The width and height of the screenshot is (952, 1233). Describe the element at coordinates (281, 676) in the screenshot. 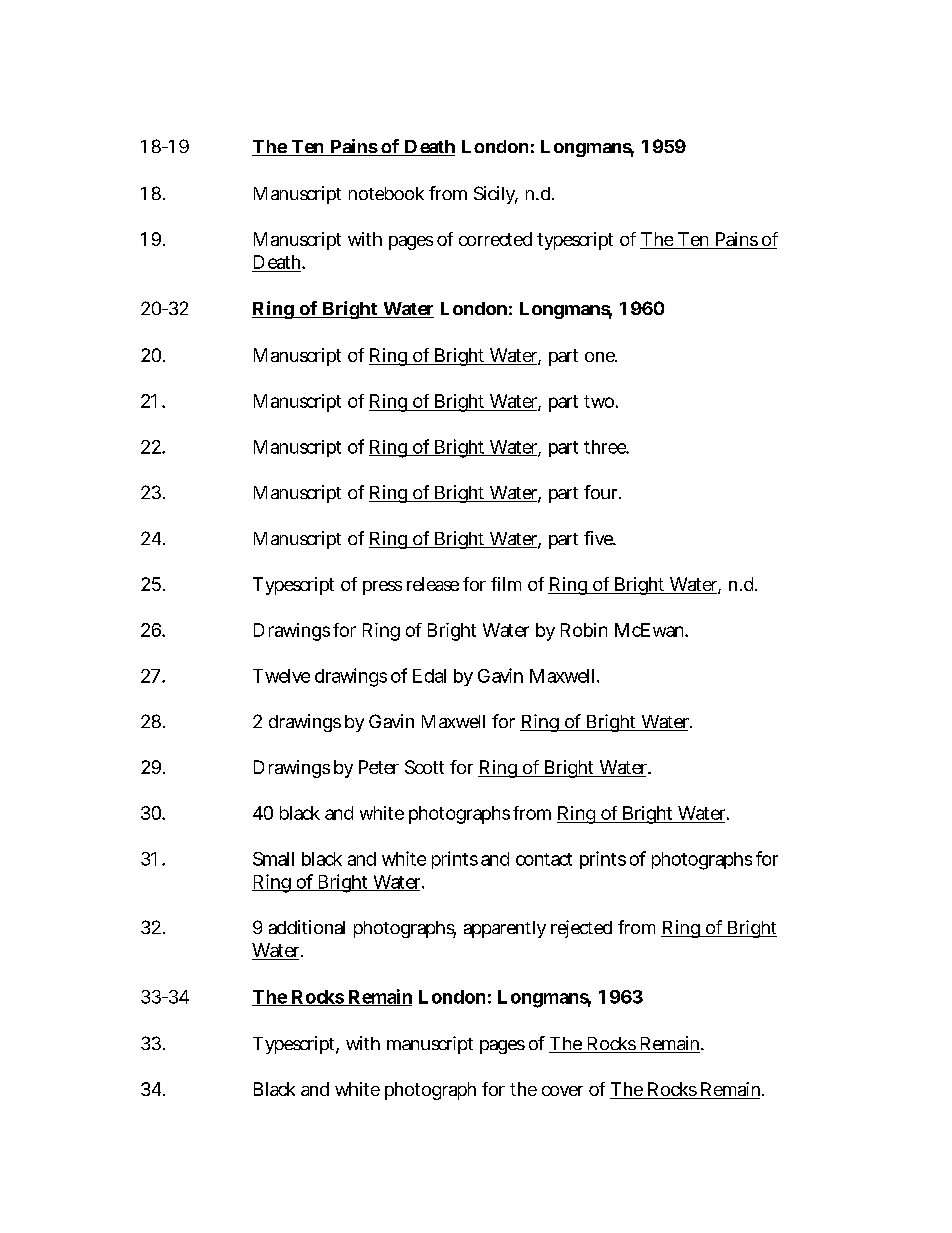

I see `Twelve` at that location.
